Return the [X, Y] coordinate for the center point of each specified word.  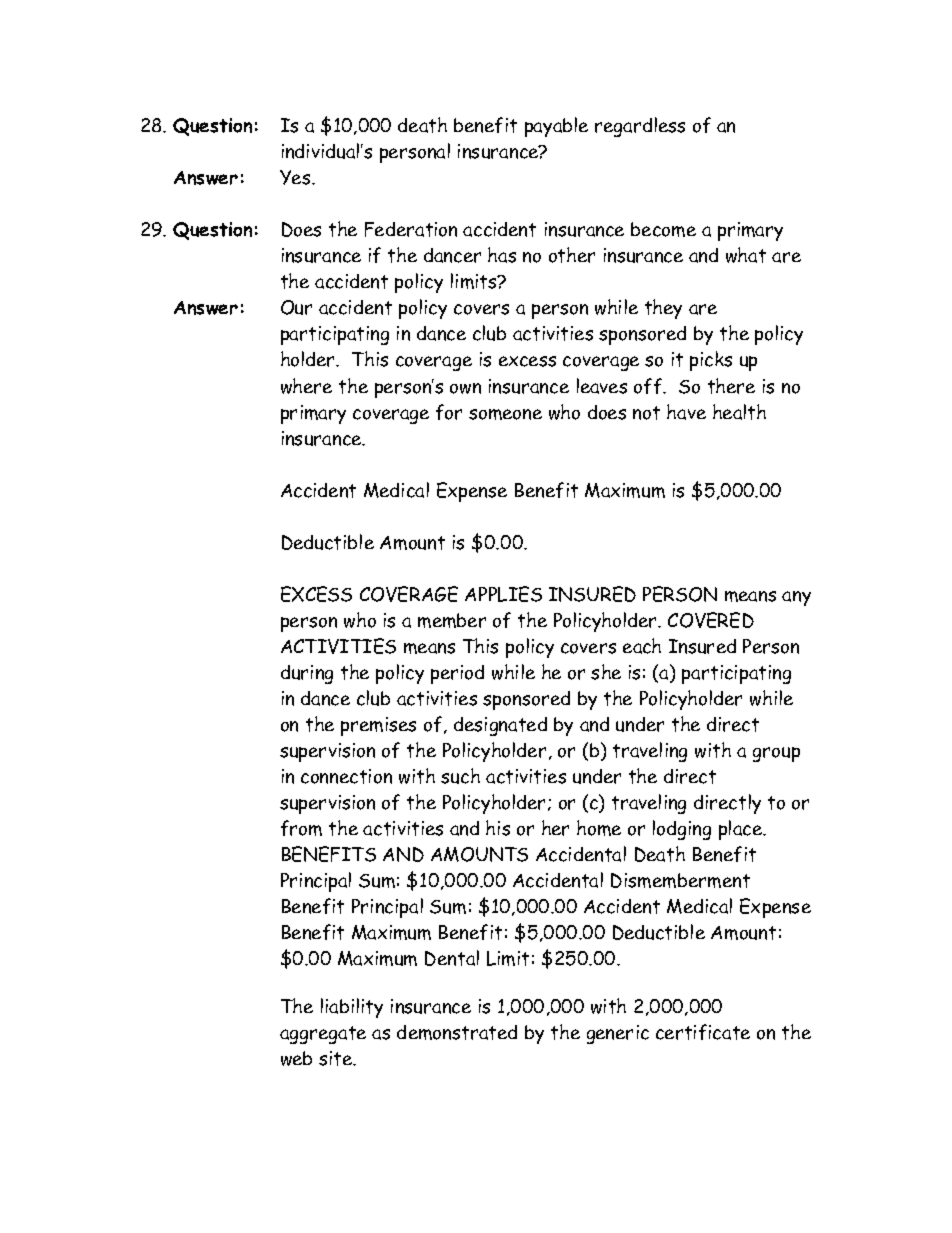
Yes [296, 177]
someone [505, 414]
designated [500, 726]
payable [556, 127]
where [306, 386]
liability [352, 1008]
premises [378, 726]
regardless [640, 127]
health [739, 412]
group [776, 754]
